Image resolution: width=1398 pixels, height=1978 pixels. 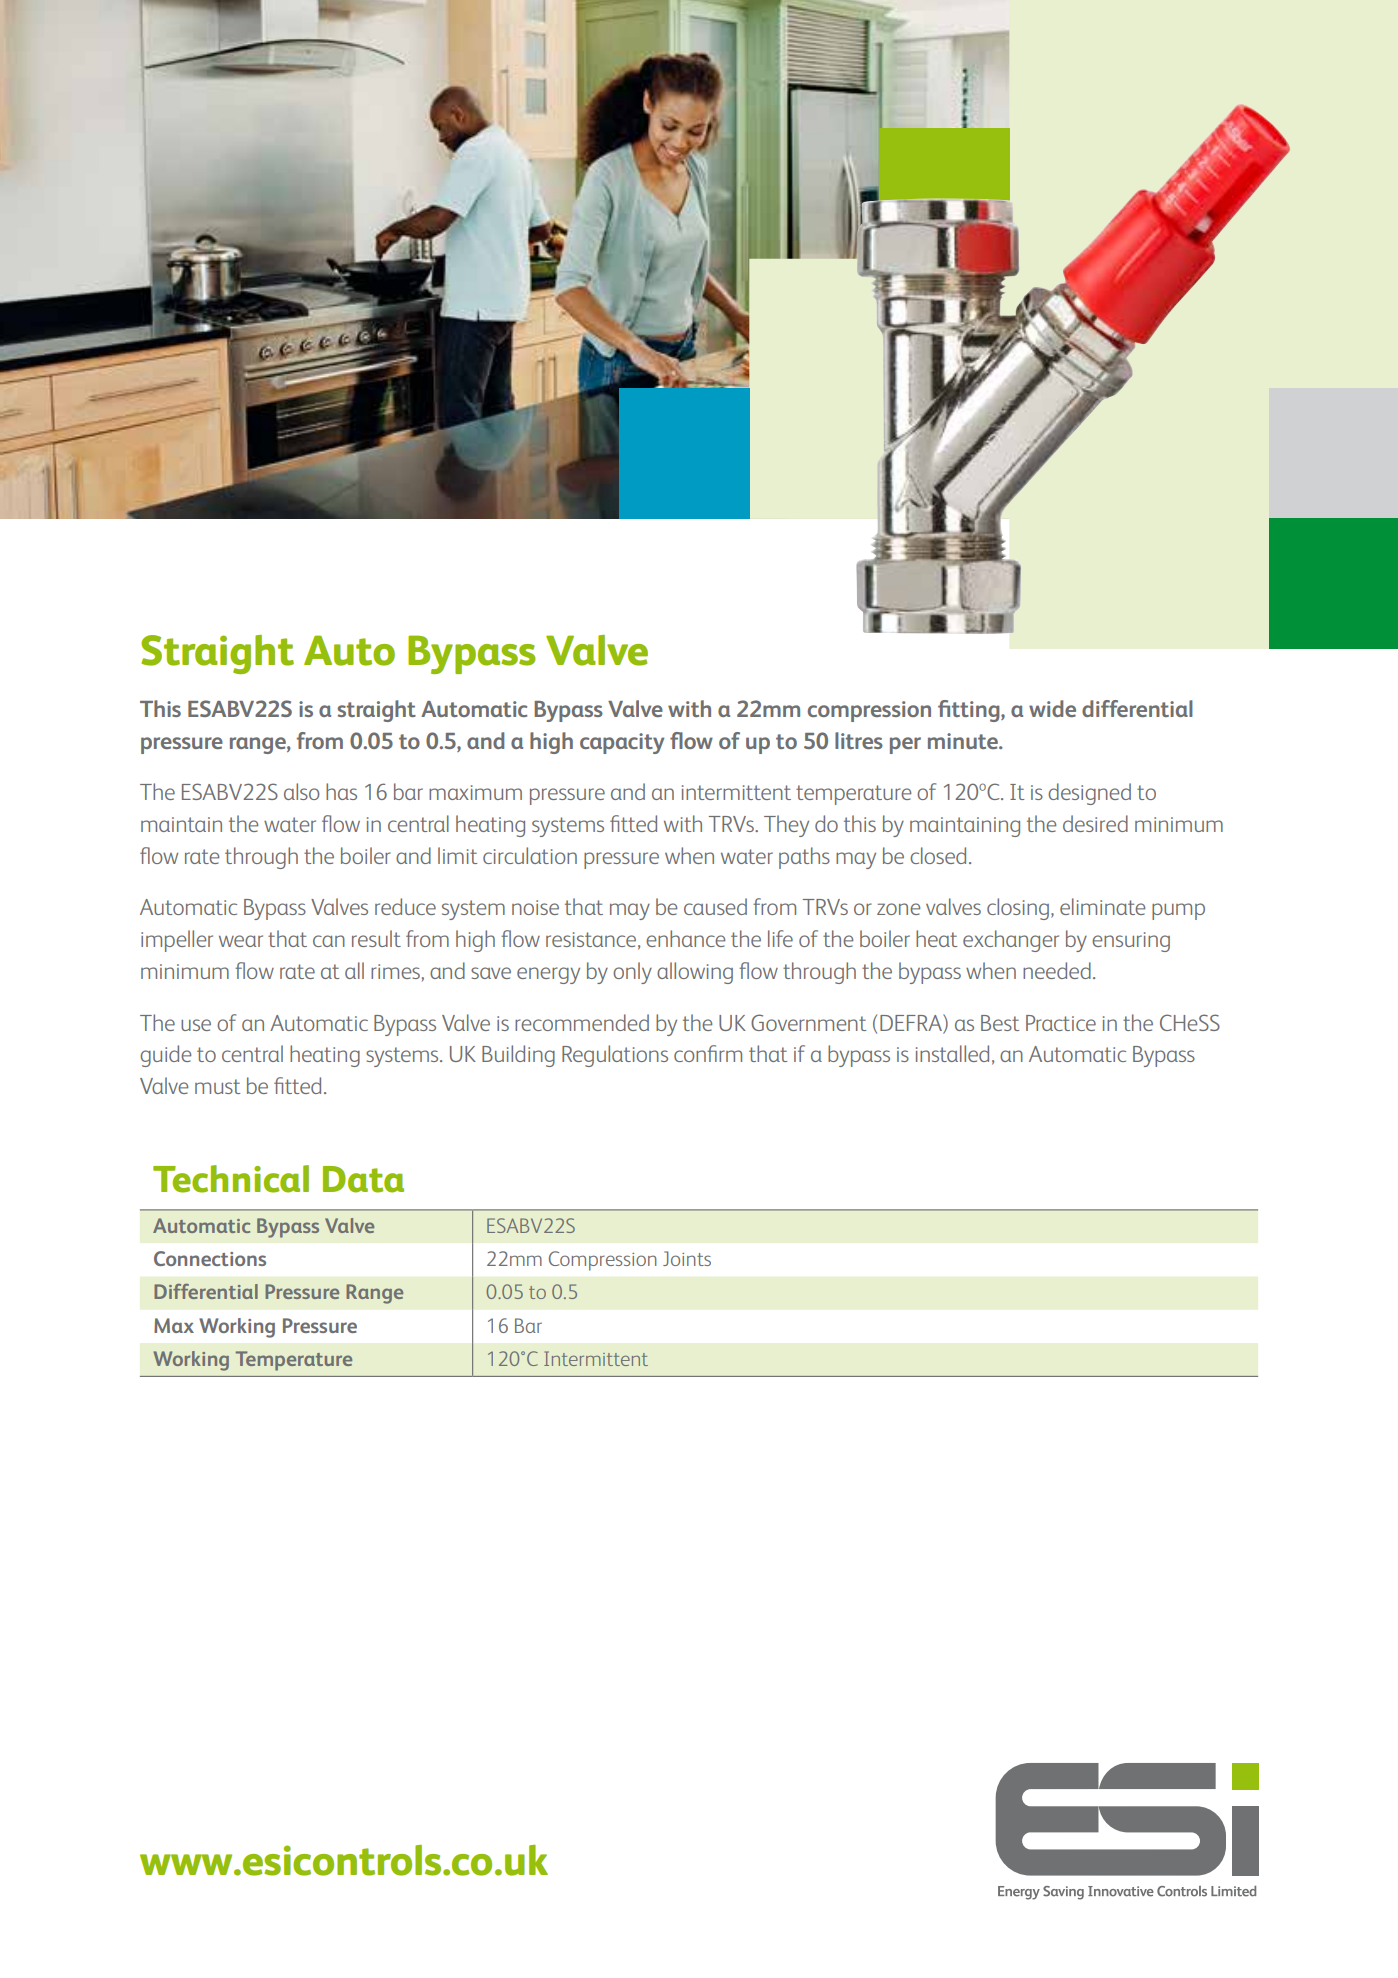 I want to click on also, so click(x=301, y=791).
